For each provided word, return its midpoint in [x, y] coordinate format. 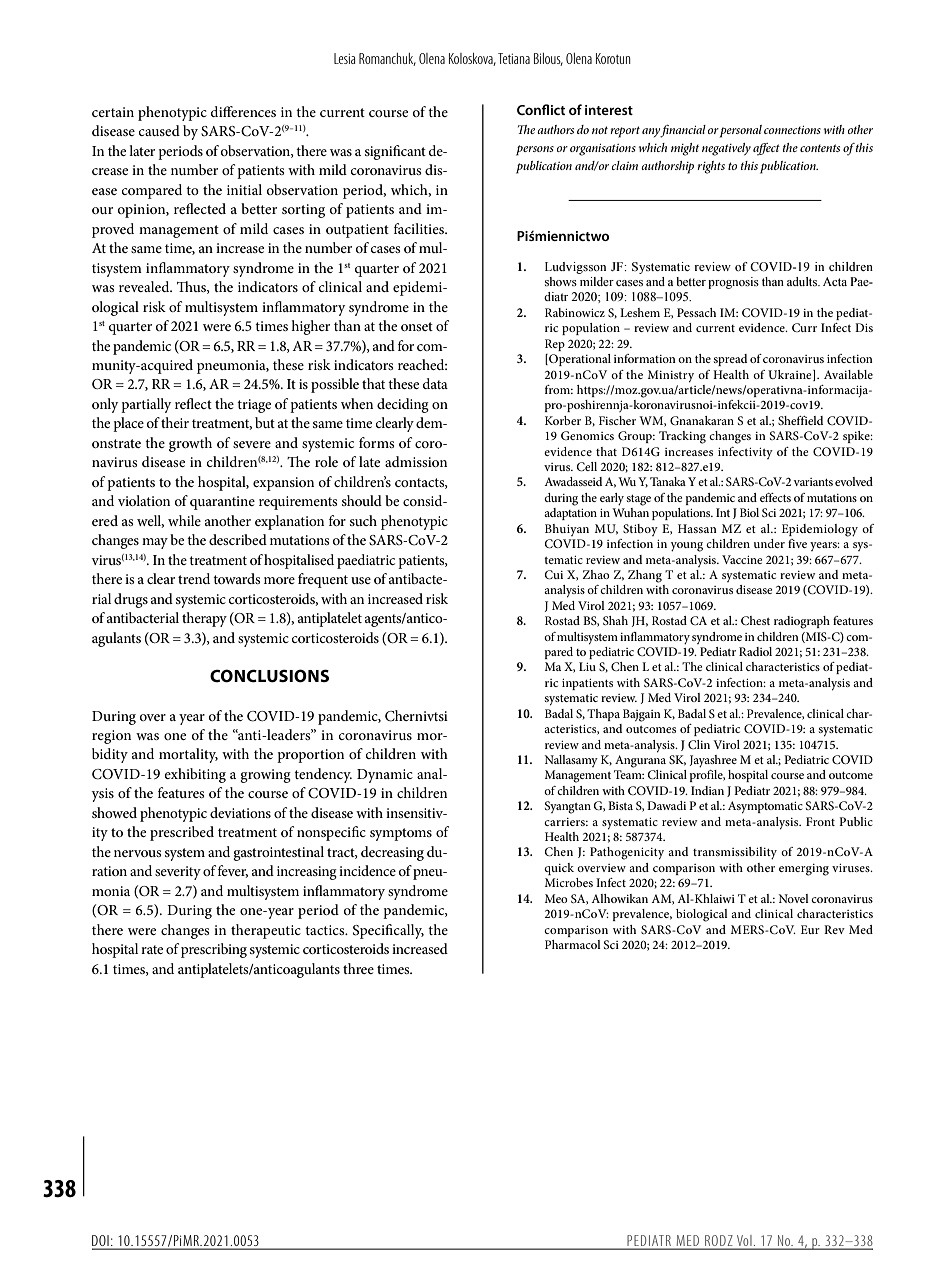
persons [535, 150]
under [769, 543]
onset [417, 326]
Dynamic [385, 776]
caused [159, 130]
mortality [188, 755]
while [184, 520]
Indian [707, 790]
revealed [145, 286]
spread [730, 360]
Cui [554, 574]
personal [741, 131]
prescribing [214, 950]
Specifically [388, 931]
